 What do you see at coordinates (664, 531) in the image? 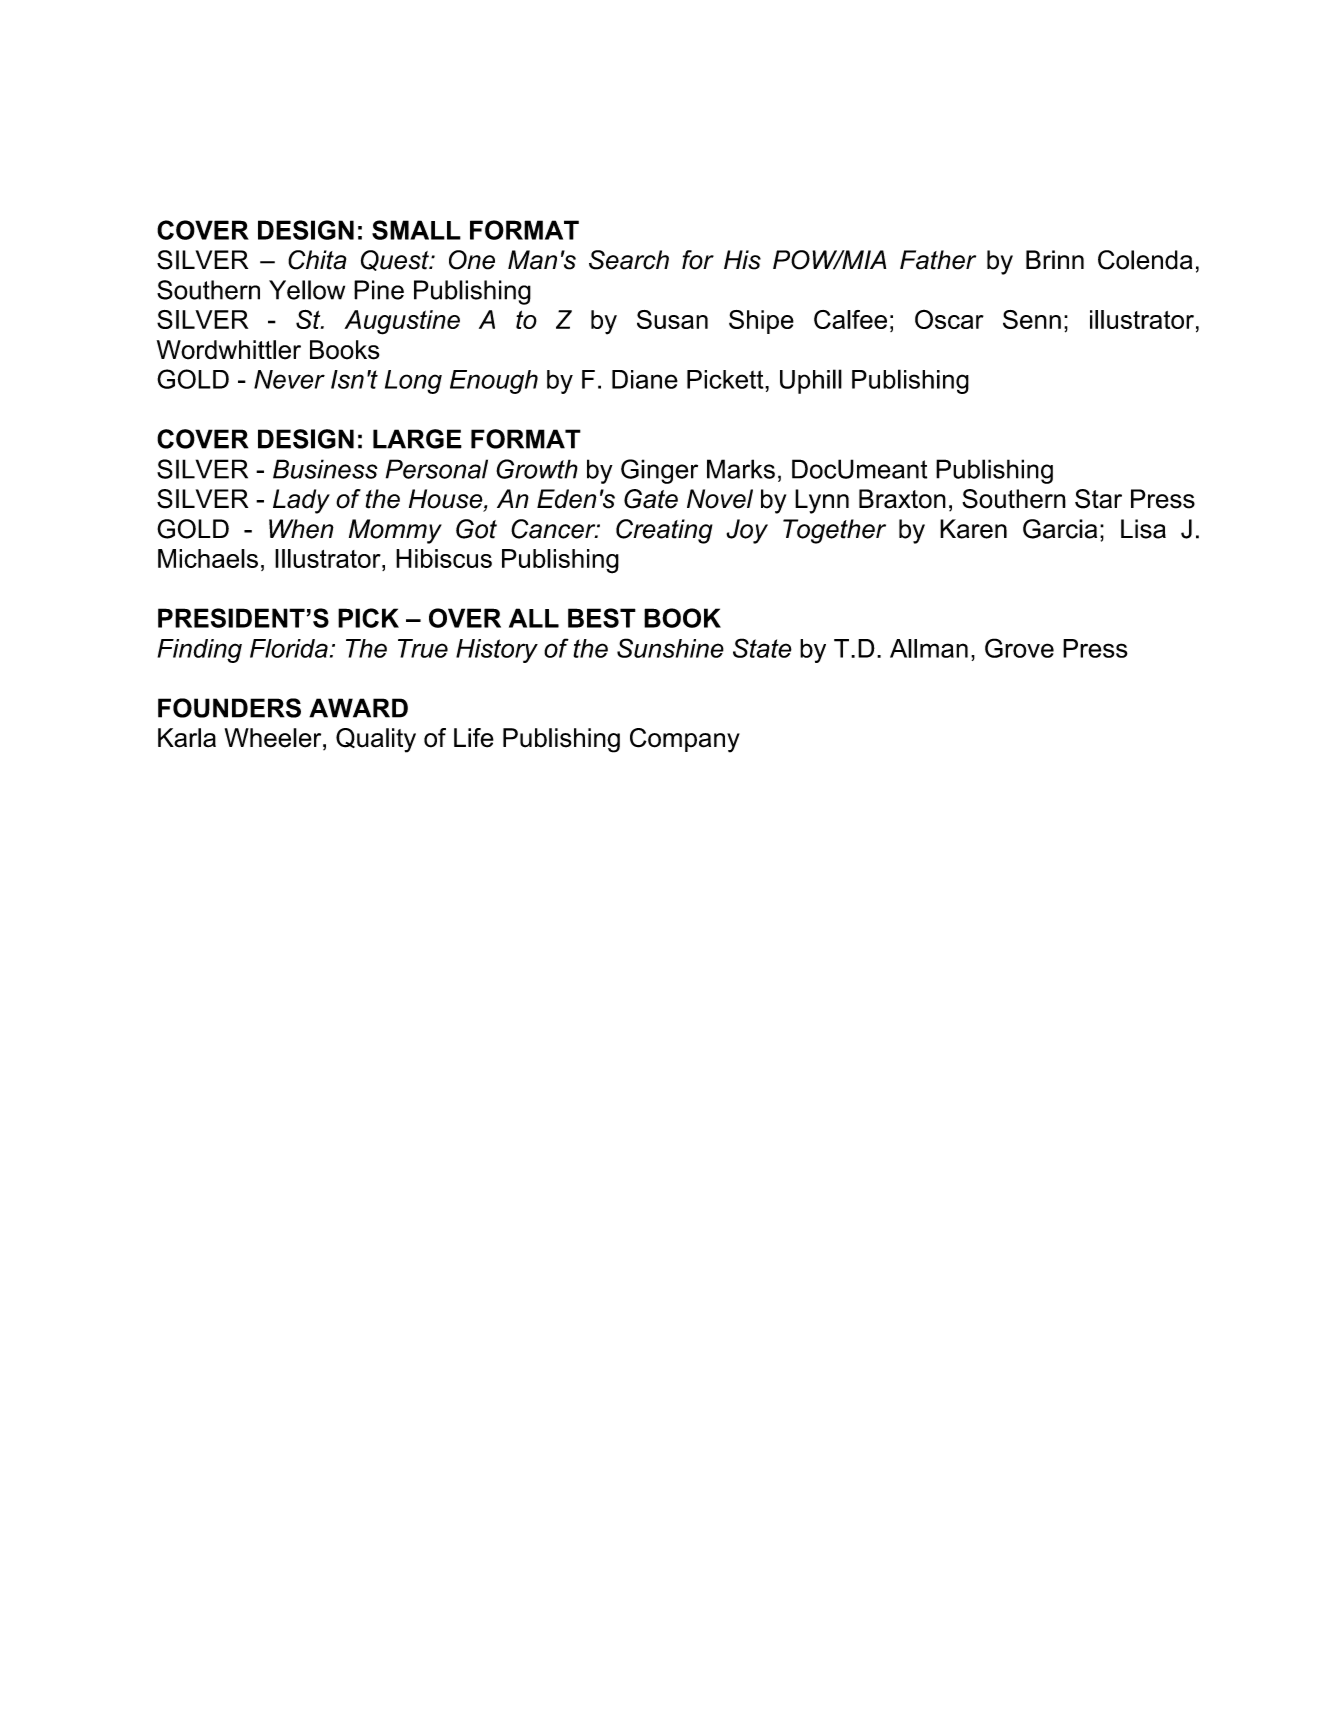
I see `Creating` at bounding box center [664, 531].
